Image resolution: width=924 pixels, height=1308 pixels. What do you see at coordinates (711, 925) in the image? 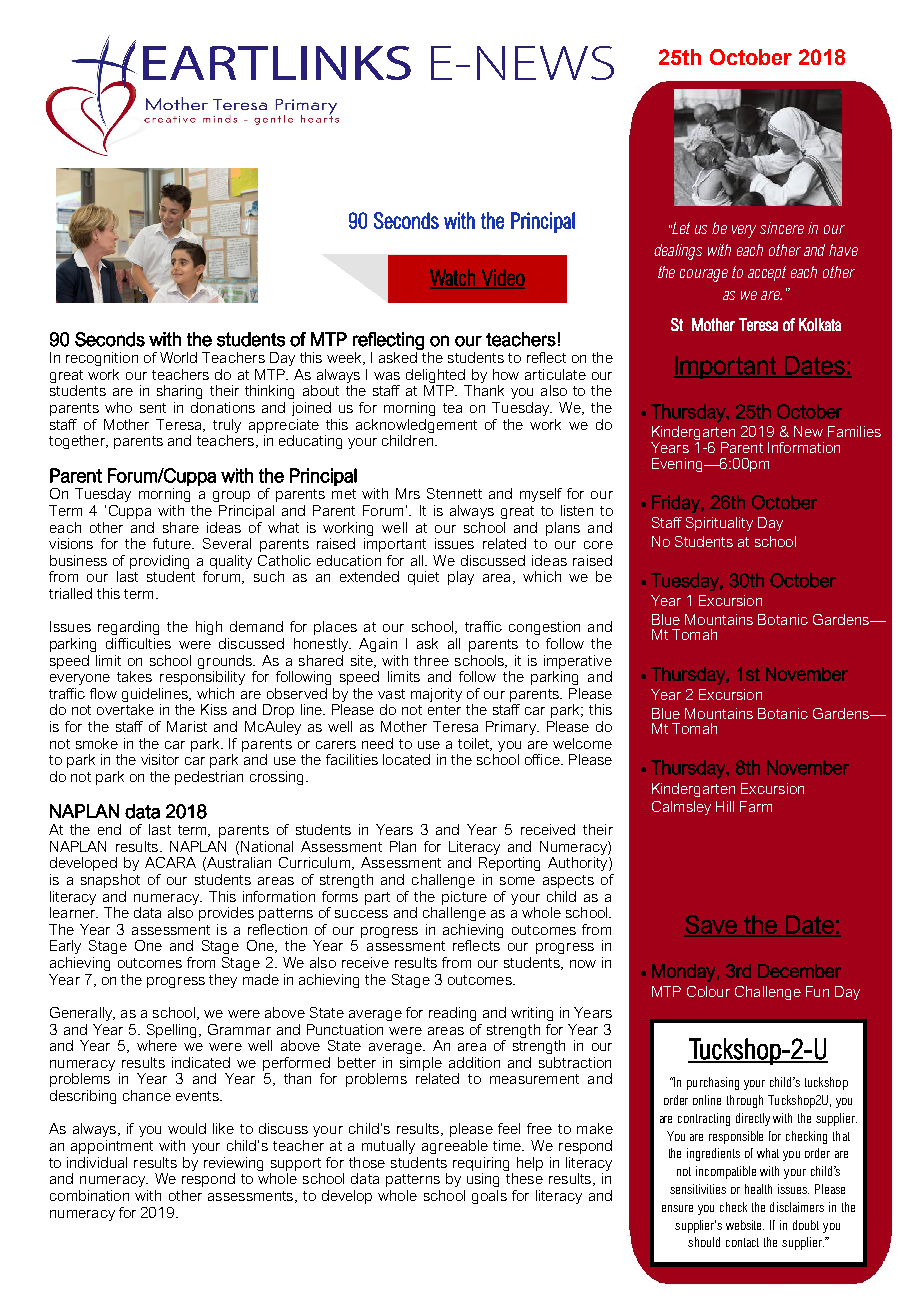
I see `Save` at bounding box center [711, 925].
